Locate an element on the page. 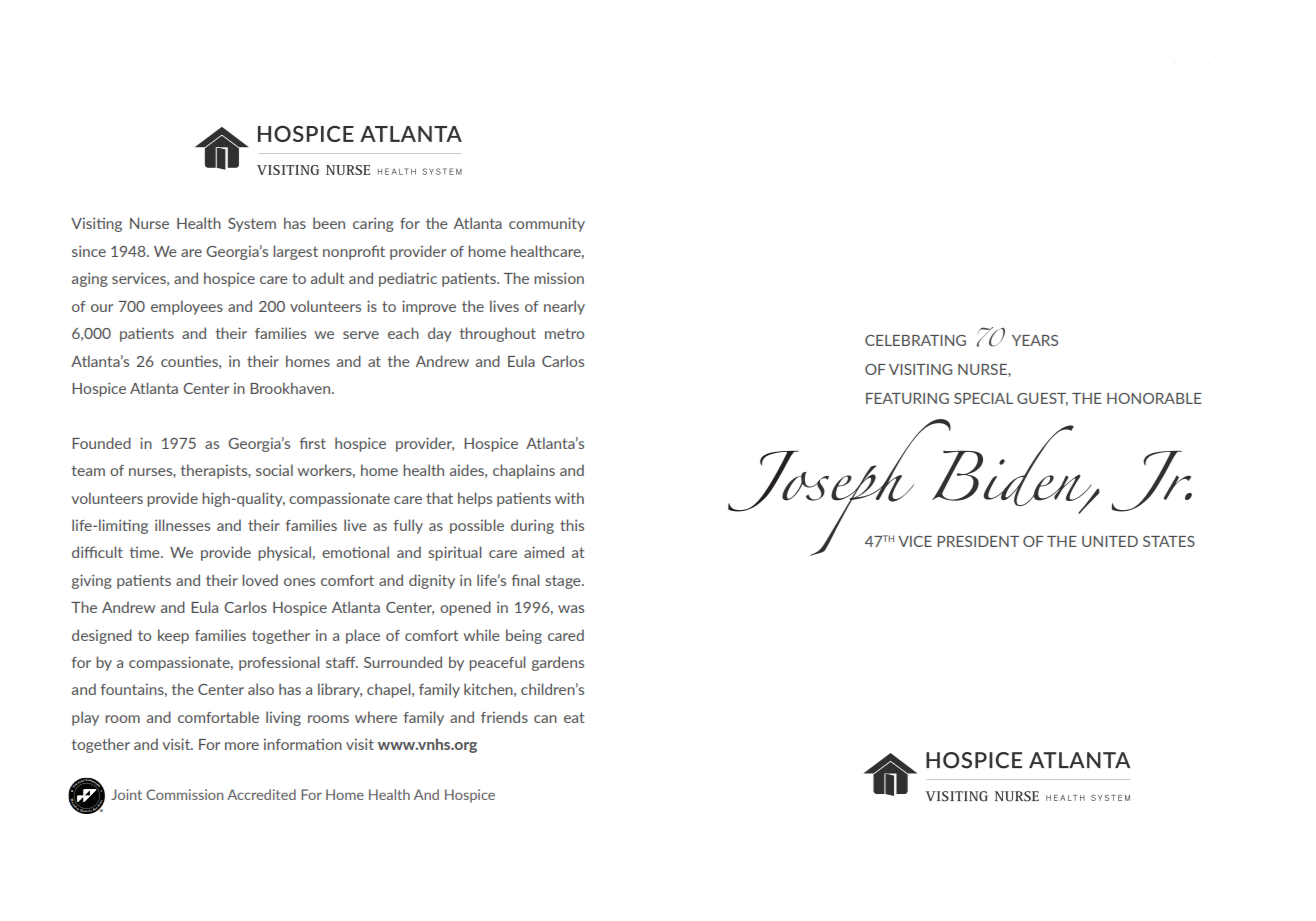 The width and height of the document is (1316, 921). Accredited is located at coordinates (261, 794).
